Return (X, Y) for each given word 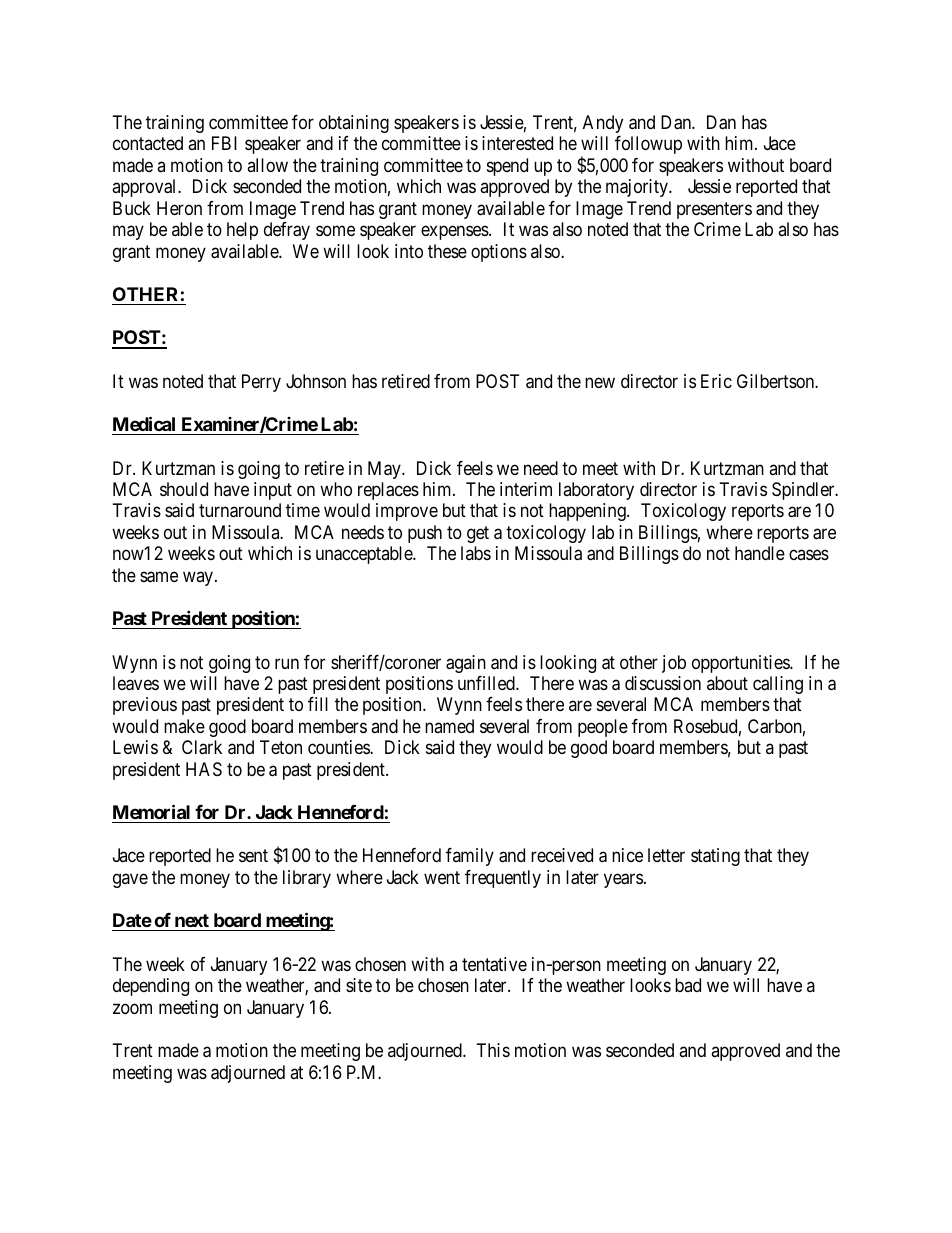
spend (507, 167)
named (449, 726)
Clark (202, 747)
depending (151, 987)
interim (526, 489)
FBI (224, 143)
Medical (144, 423)
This (493, 1050)
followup (648, 145)
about (727, 683)
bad (688, 985)
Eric (716, 381)
